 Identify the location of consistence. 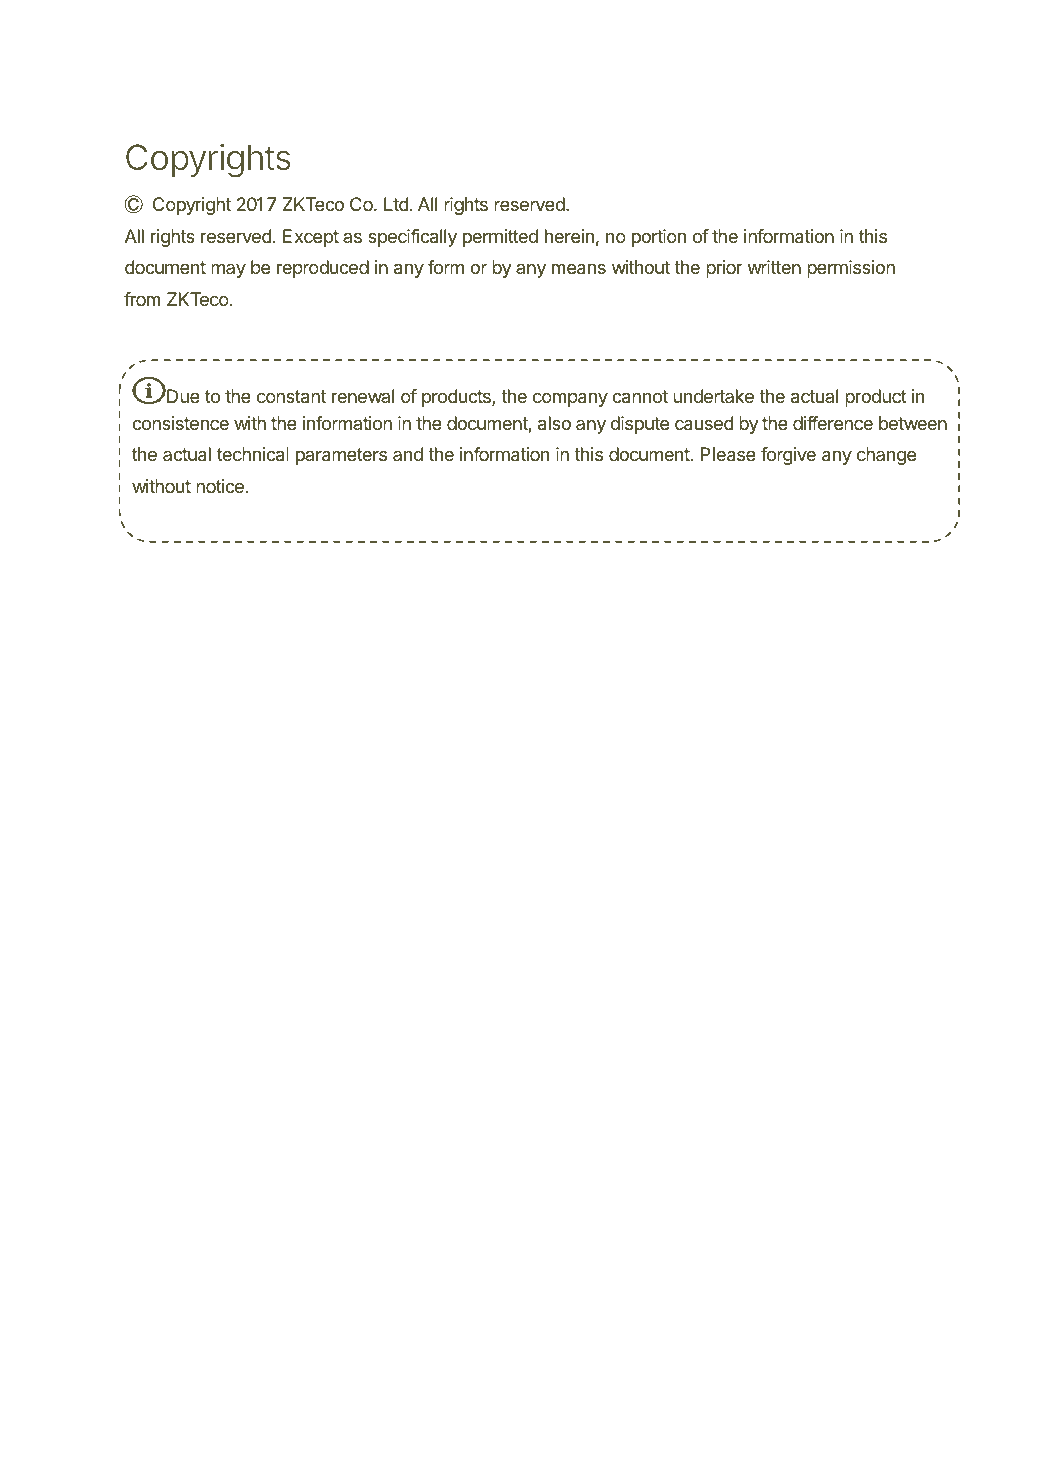
(180, 423).
